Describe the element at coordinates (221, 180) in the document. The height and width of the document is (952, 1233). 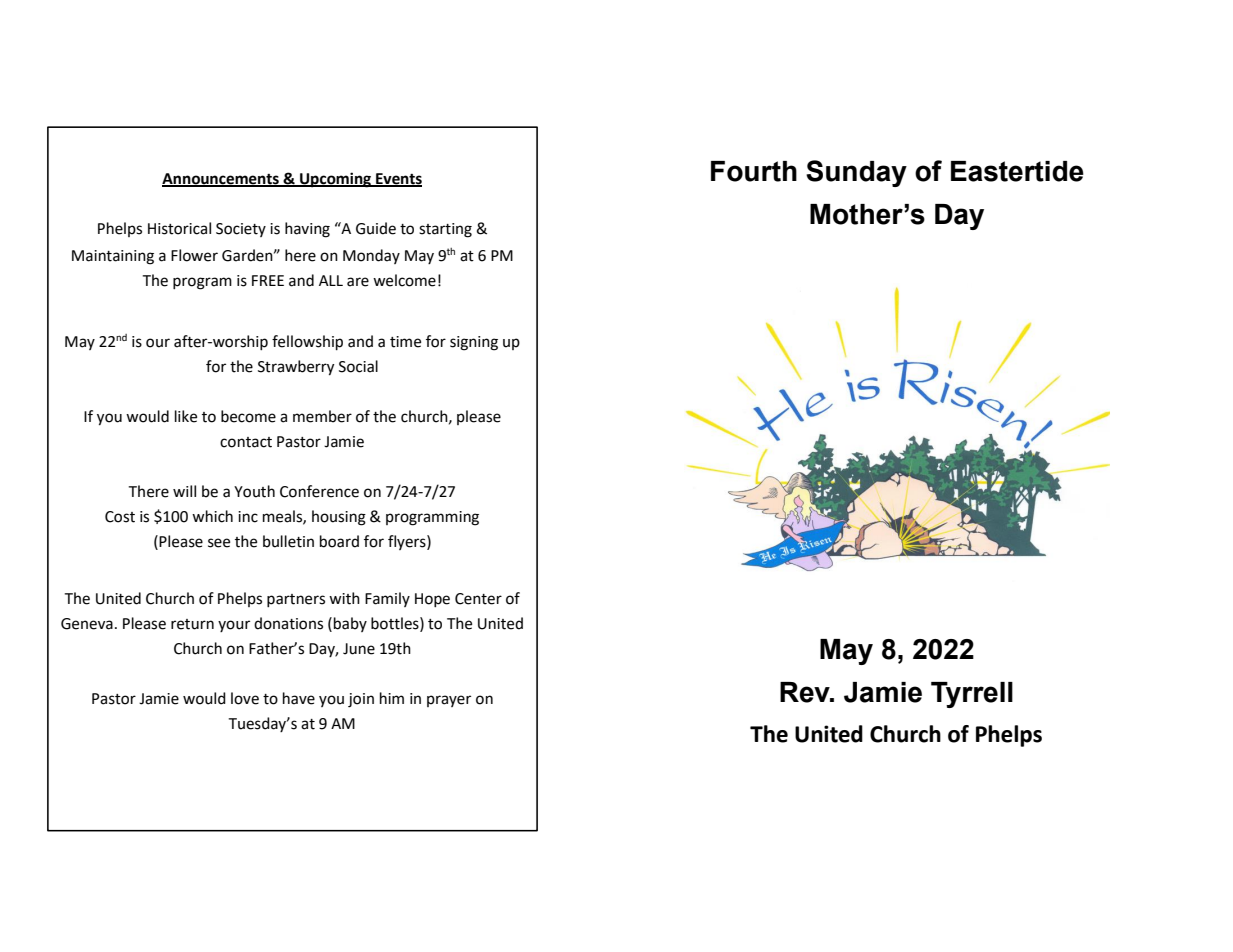
I see `Announcements` at that location.
